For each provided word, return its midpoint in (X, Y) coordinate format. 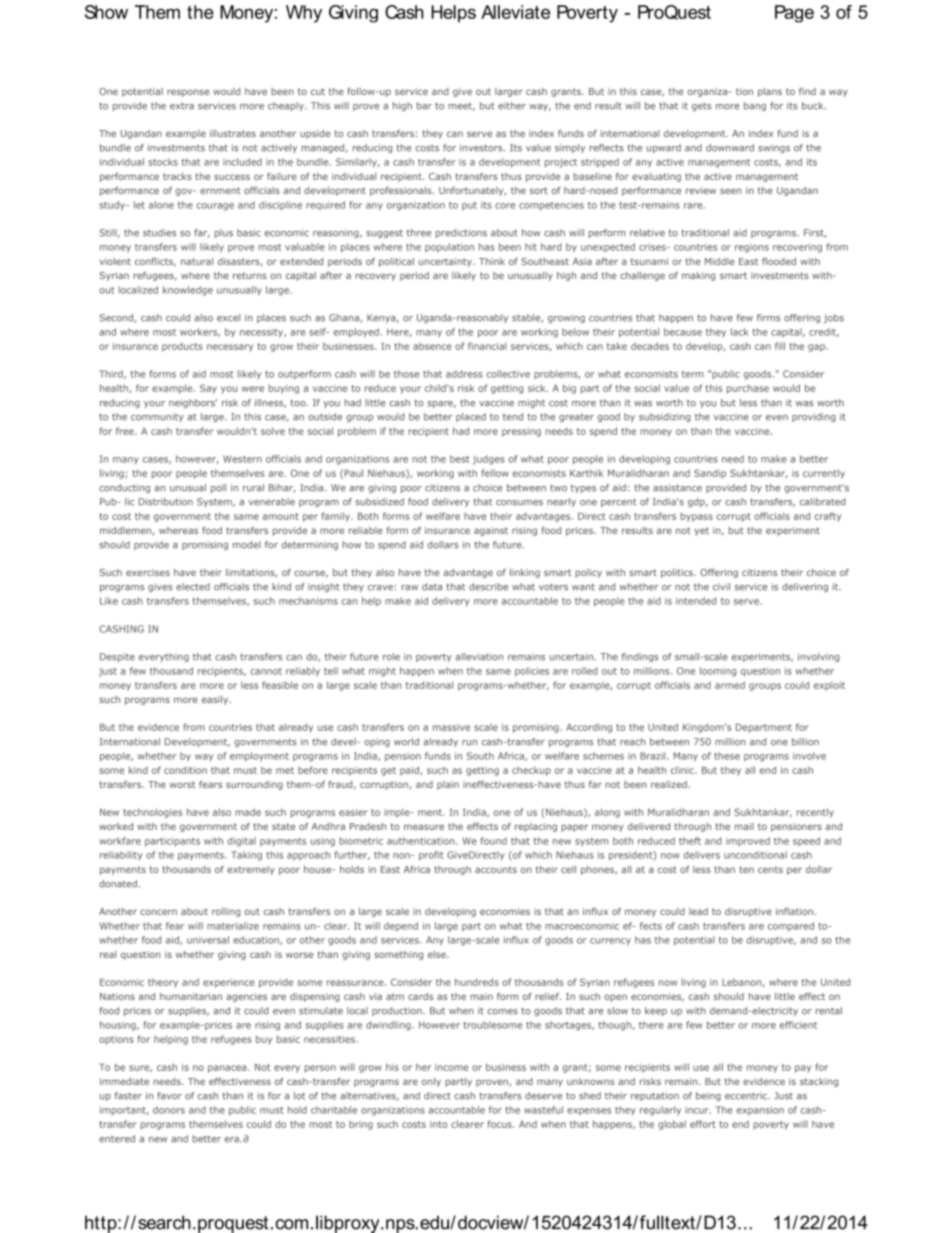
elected (193, 587)
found (493, 841)
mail (744, 826)
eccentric (747, 1096)
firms (769, 318)
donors (169, 1110)
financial (487, 346)
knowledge (188, 291)
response (188, 93)
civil (721, 587)
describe (488, 587)
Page (794, 14)
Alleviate (515, 12)
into (438, 1124)
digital (241, 842)
